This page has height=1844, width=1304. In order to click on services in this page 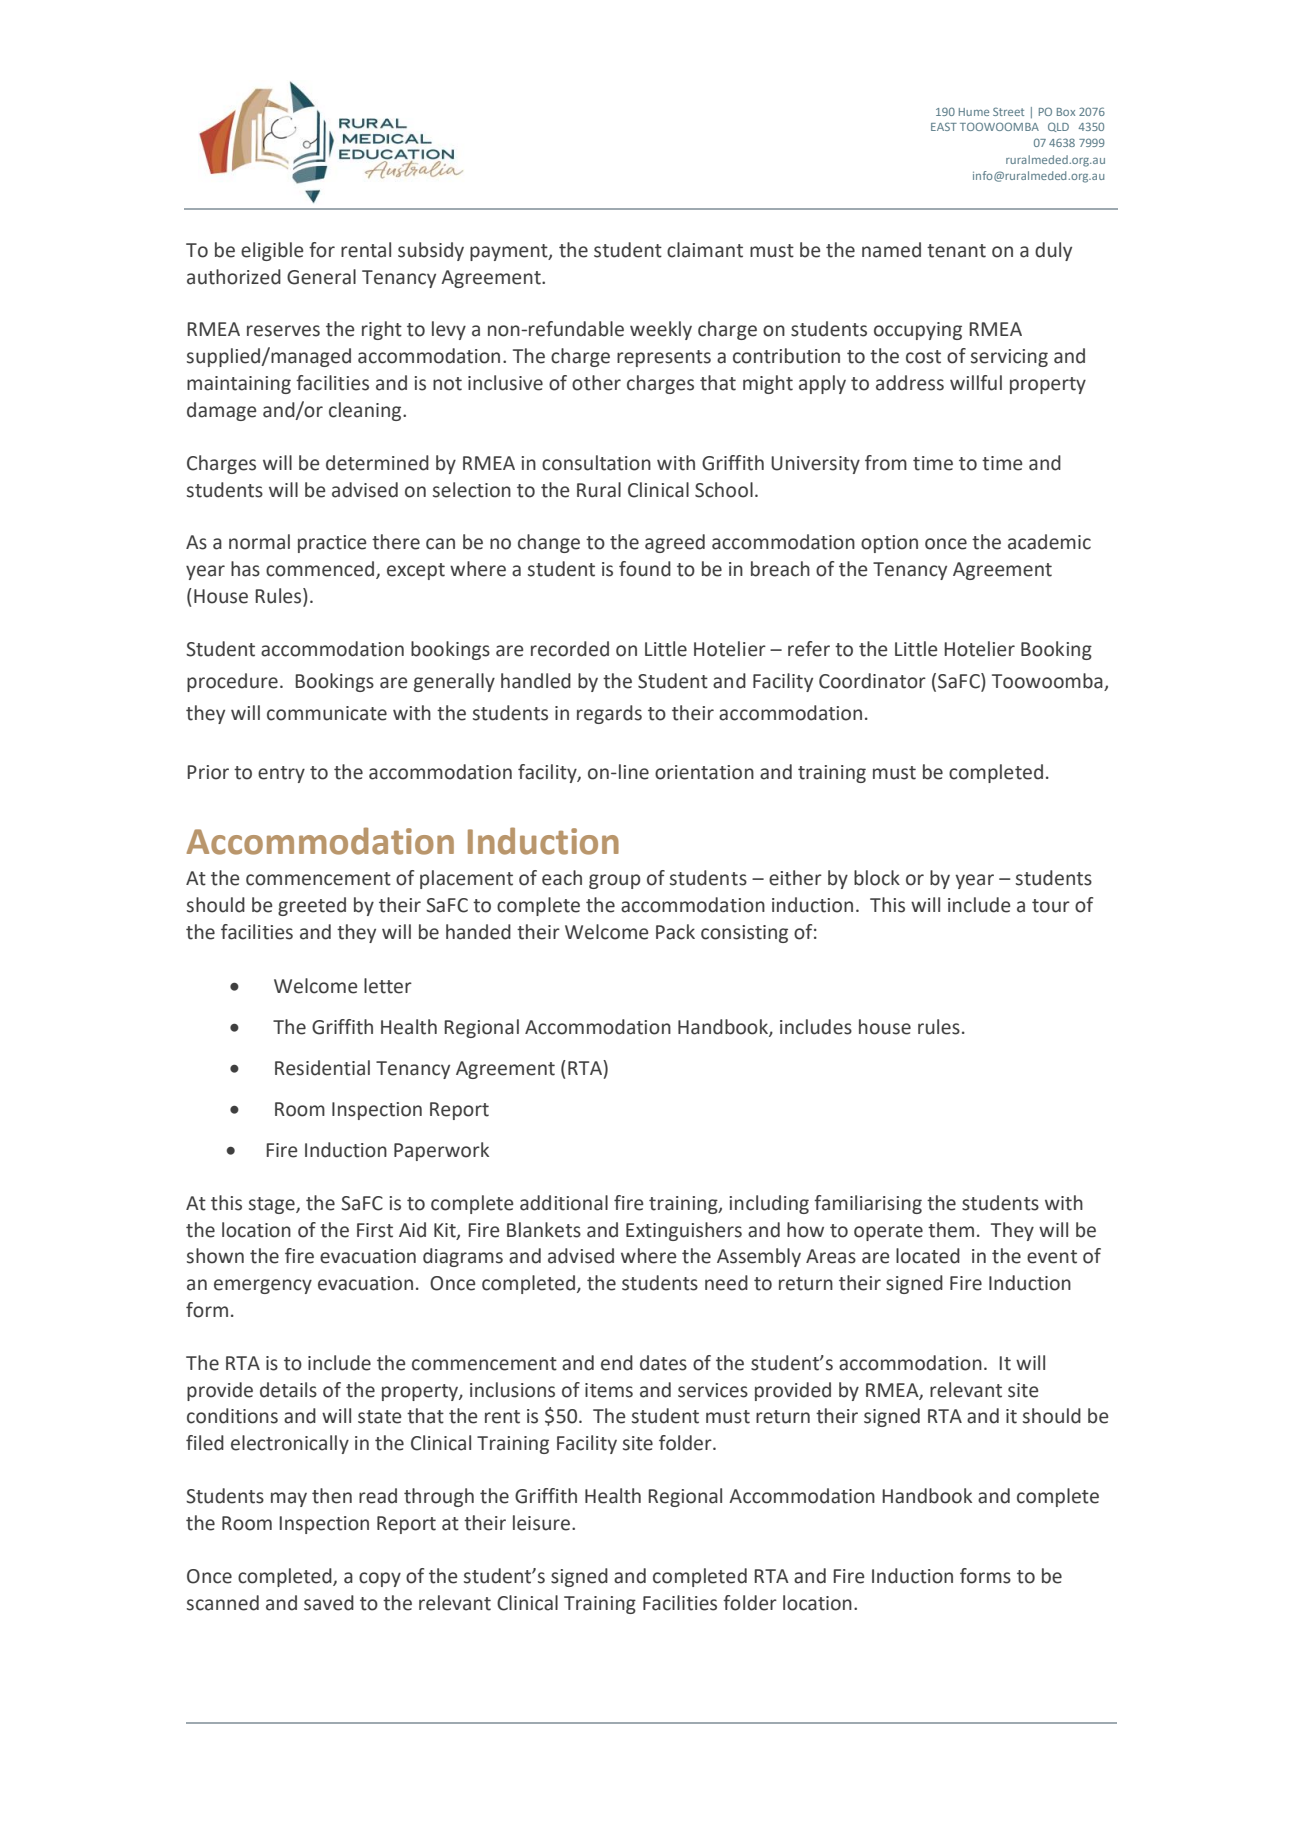, I will do `click(713, 1390)`.
